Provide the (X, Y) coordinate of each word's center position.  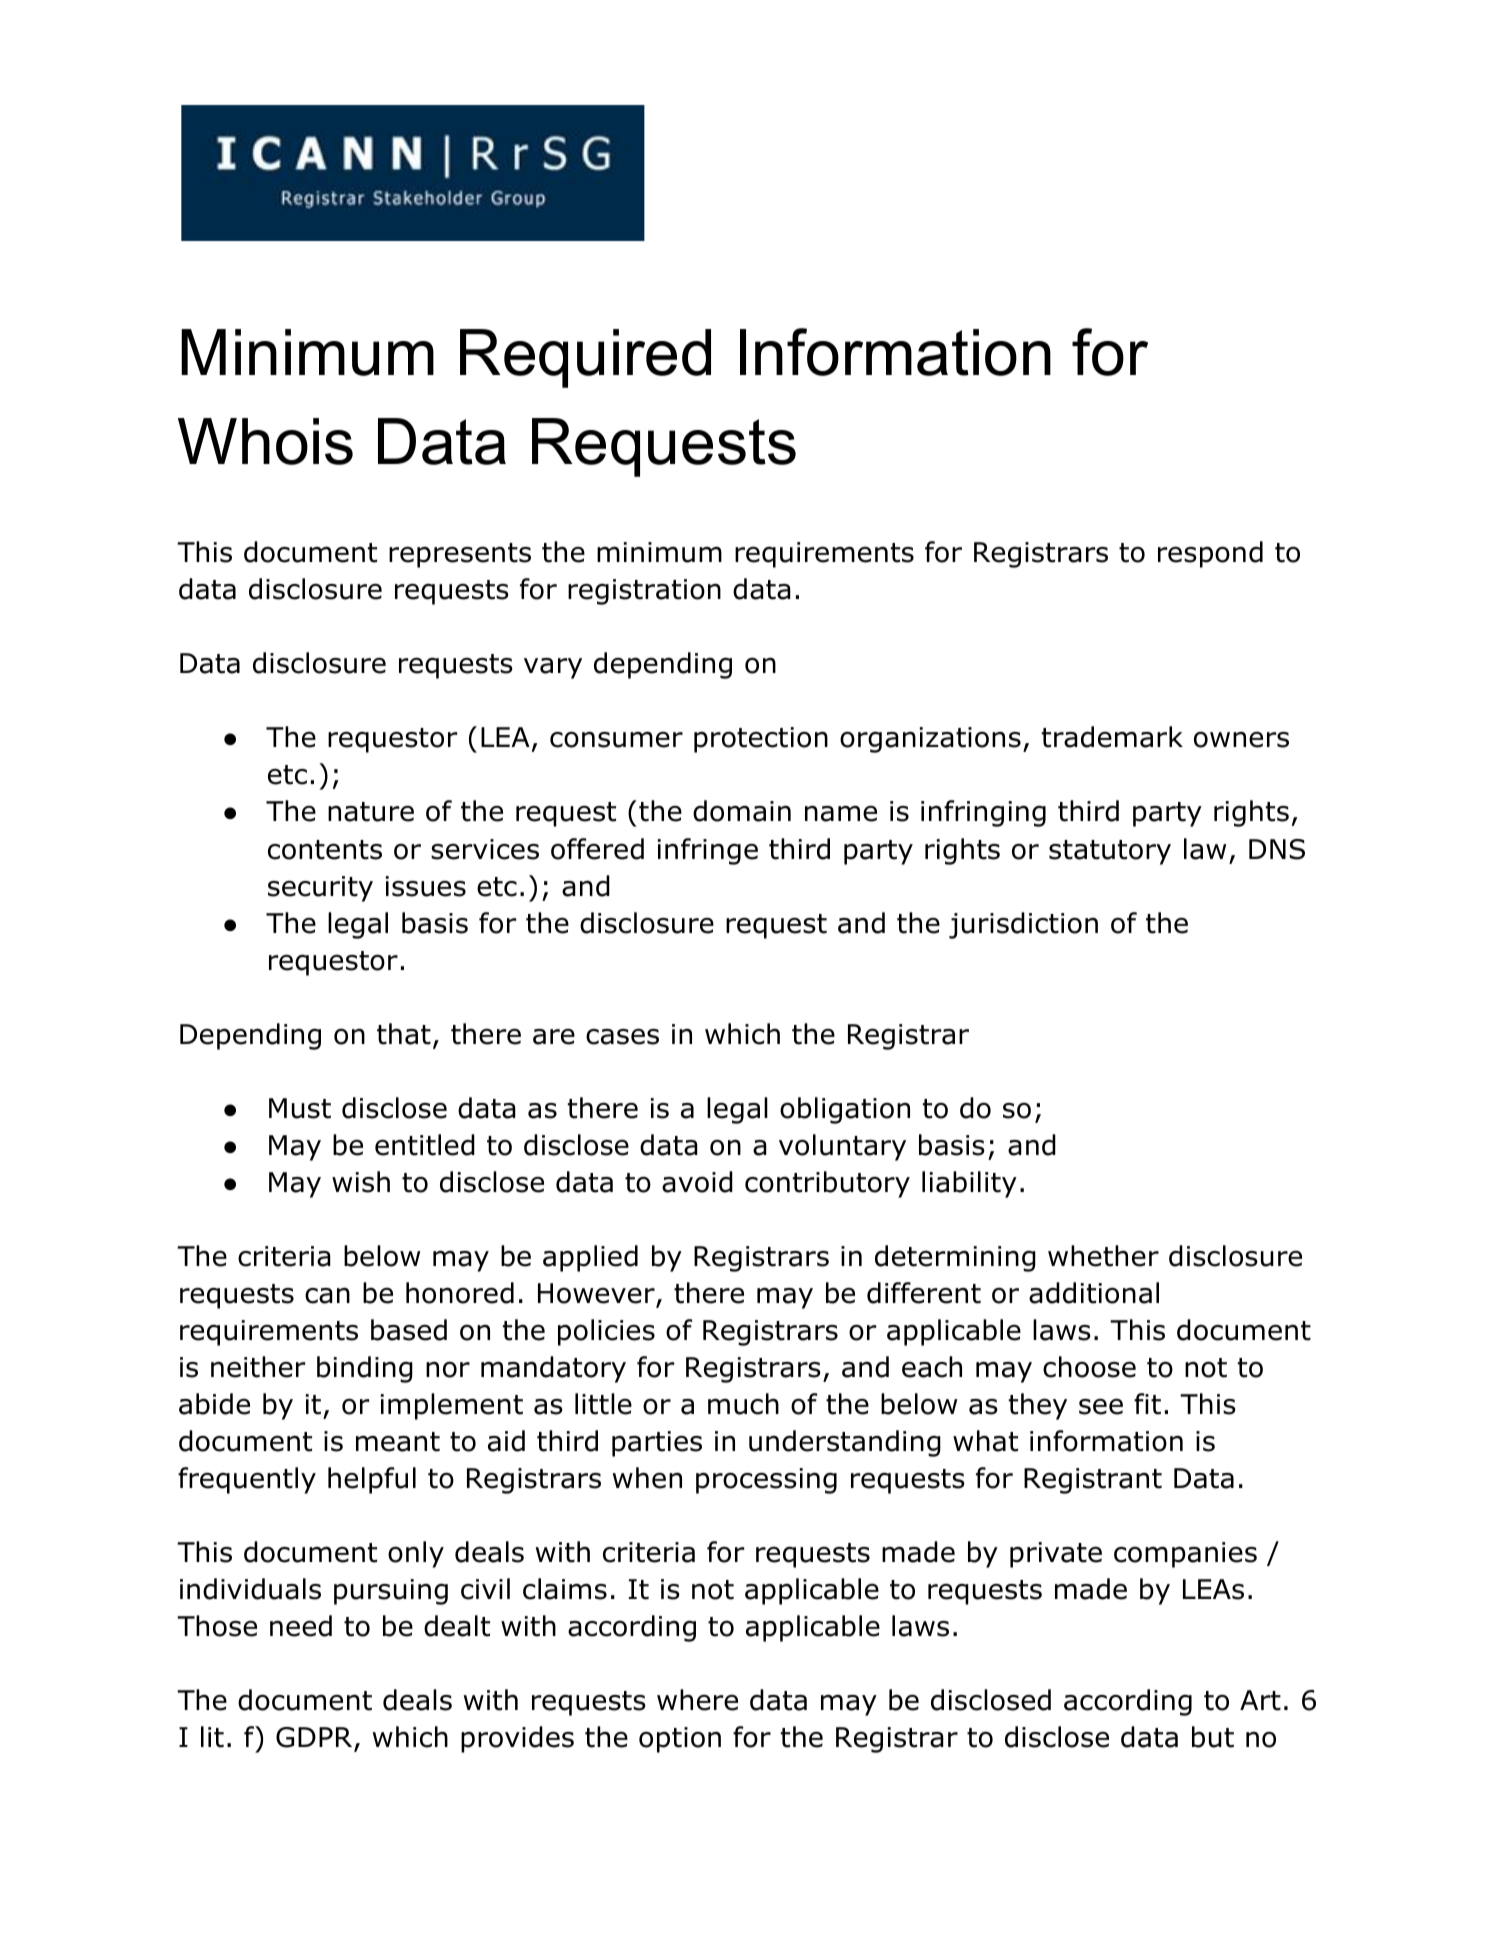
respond (1210, 554)
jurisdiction (1023, 925)
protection (761, 740)
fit (1147, 1404)
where (697, 1700)
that (404, 1034)
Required (585, 358)
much (743, 1404)
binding (365, 1369)
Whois (265, 441)
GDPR (314, 1737)
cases (622, 1036)
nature (371, 812)
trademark (1112, 737)
